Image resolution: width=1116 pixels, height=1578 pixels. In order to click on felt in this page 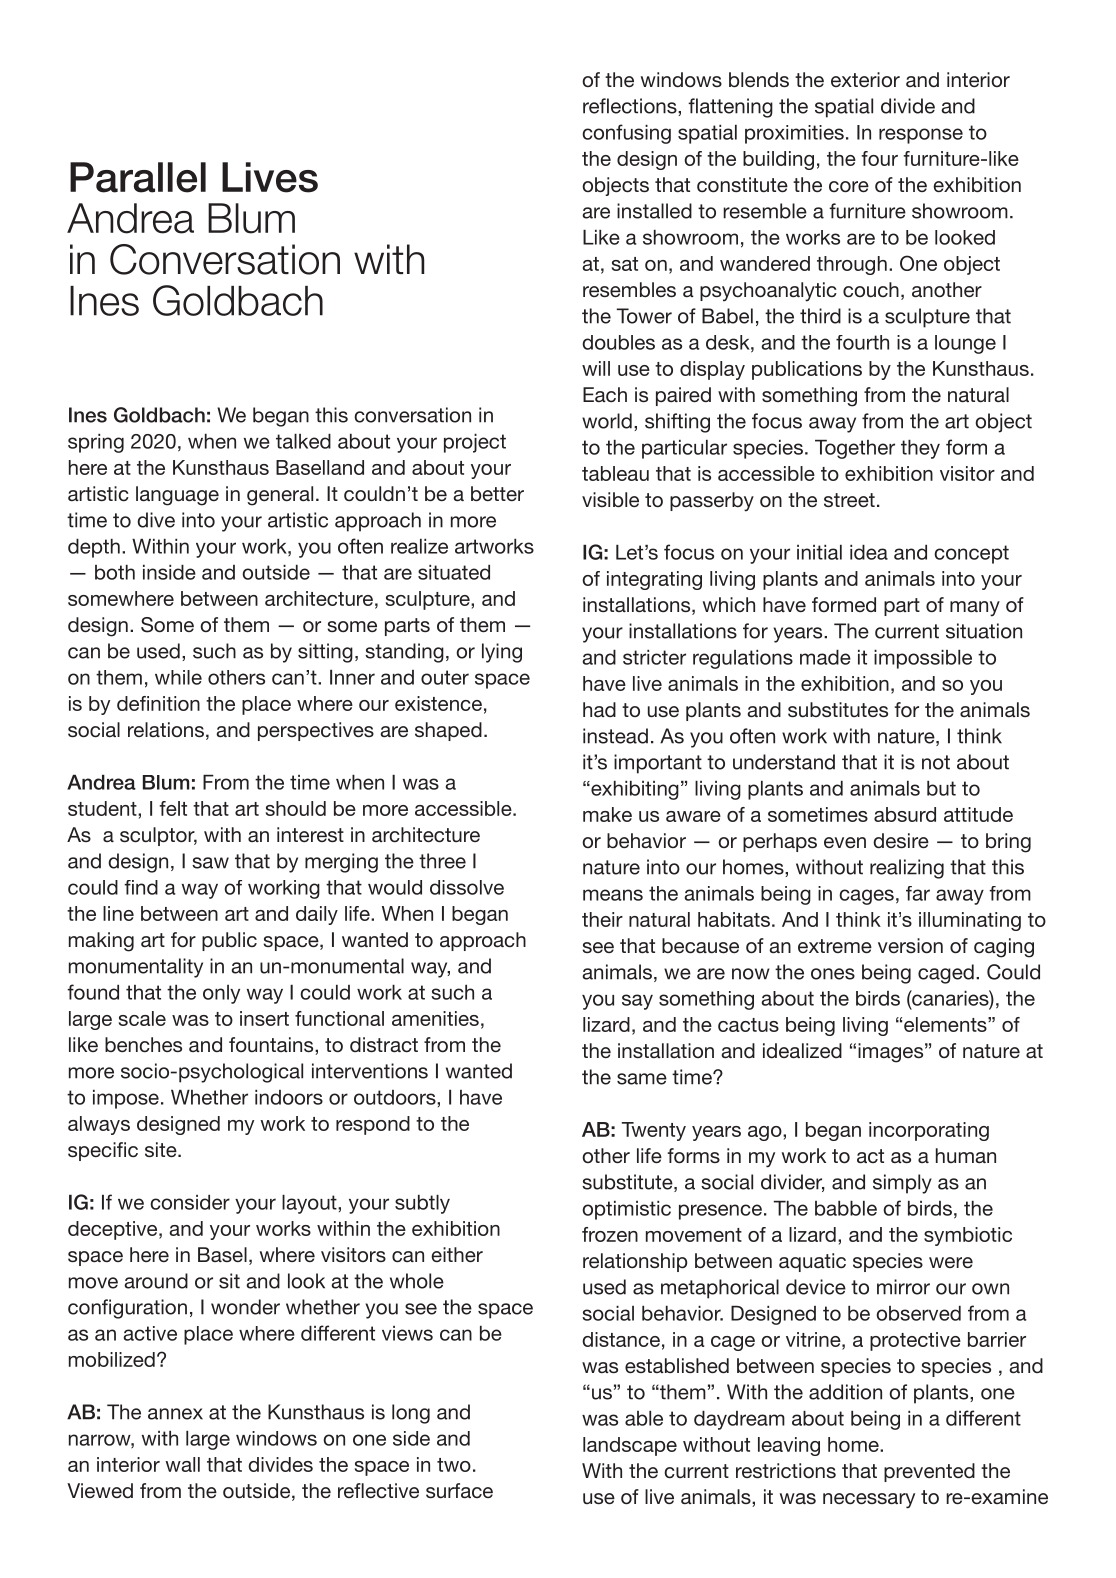, I will do `click(173, 808)`.
